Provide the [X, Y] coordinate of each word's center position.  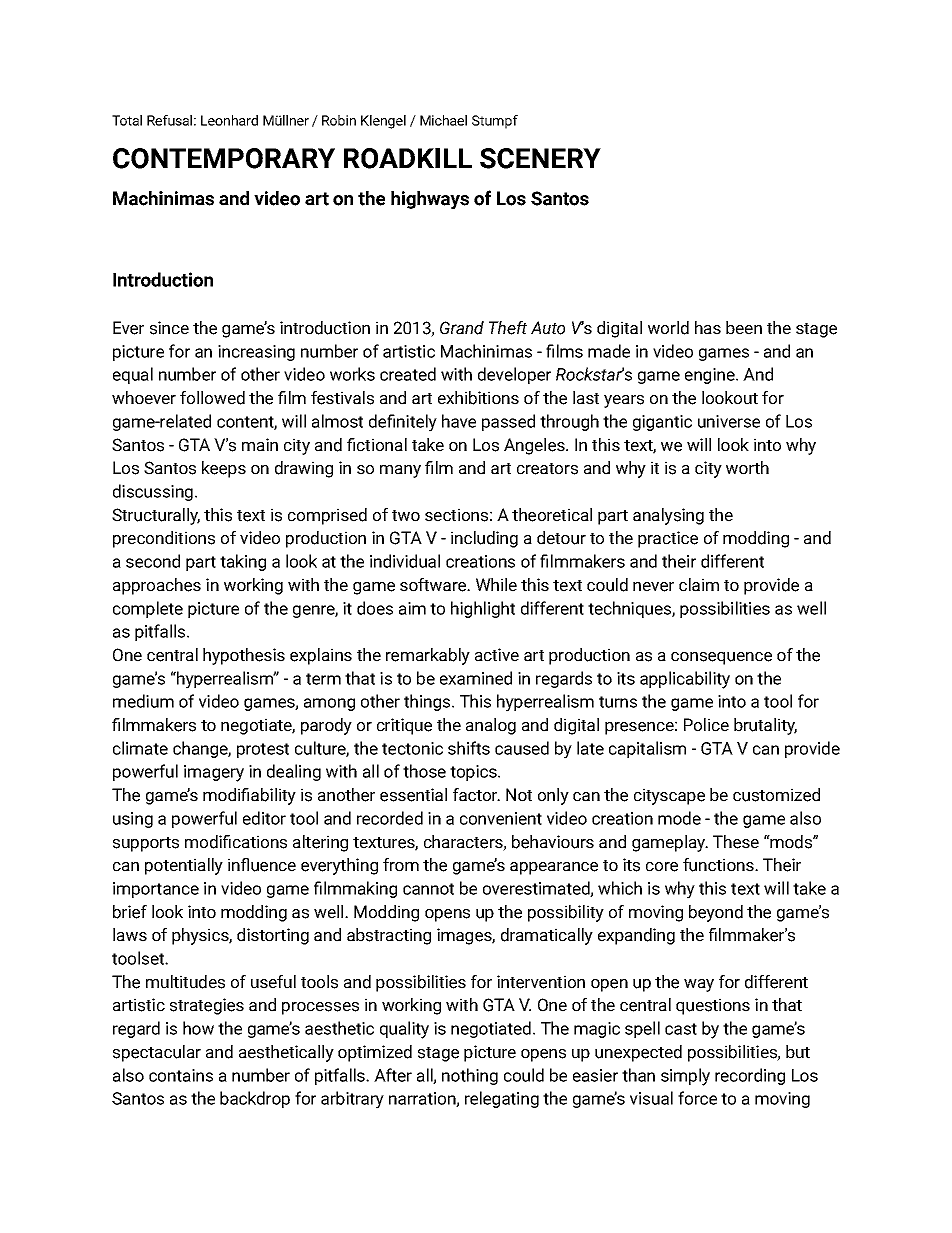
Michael [443, 120]
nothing [470, 1076]
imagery [214, 773]
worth [747, 468]
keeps [224, 469]
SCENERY [540, 158]
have [459, 421]
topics [474, 773]
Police [706, 725]
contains [181, 1075]
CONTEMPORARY [224, 158]
